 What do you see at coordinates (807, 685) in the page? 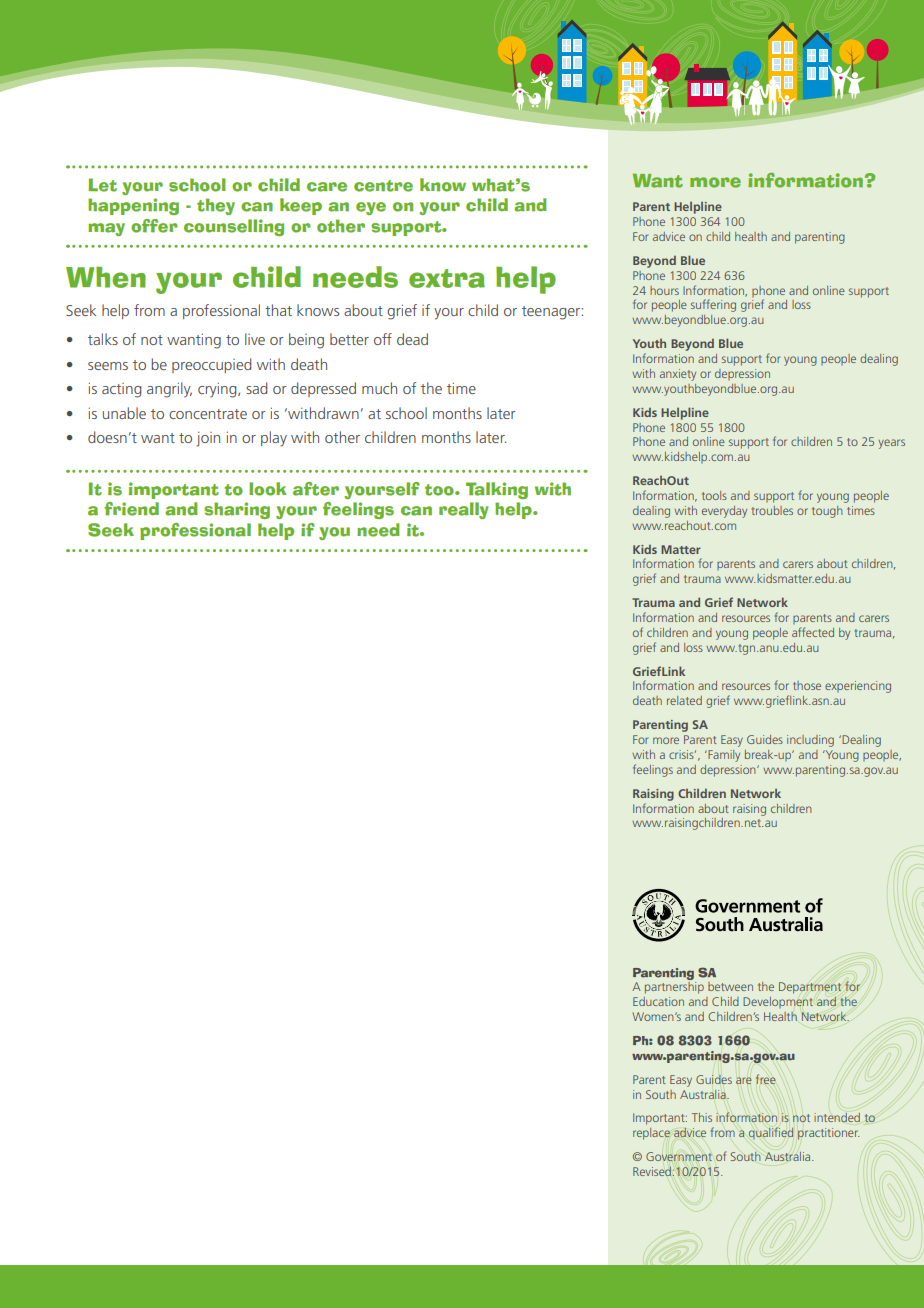
I see `those` at bounding box center [807, 685].
